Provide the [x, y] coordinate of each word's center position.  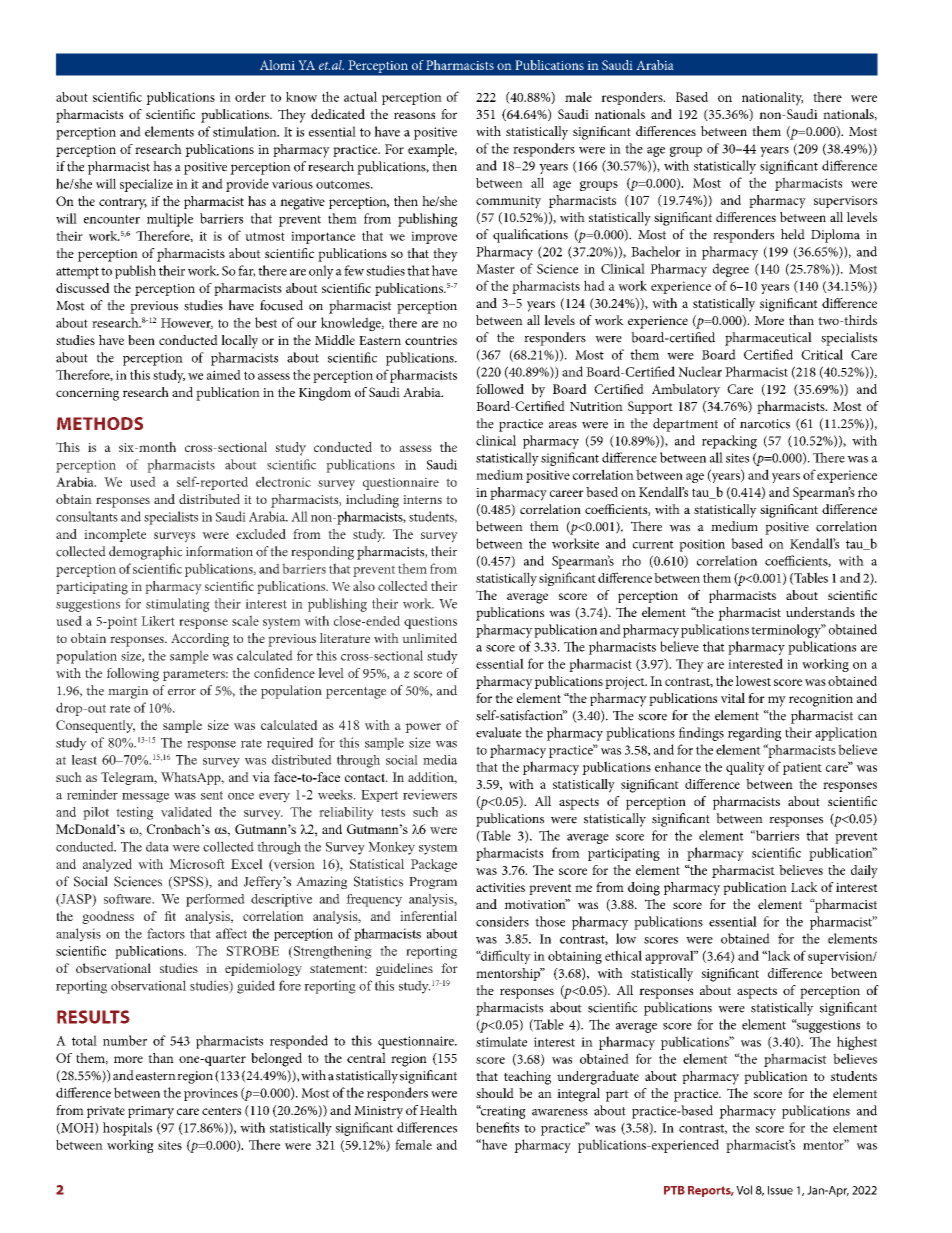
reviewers [430, 794]
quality [745, 768]
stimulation [246, 131]
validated [186, 812]
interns [422, 499]
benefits [497, 1127]
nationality [772, 99]
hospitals [127, 1129]
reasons [414, 115]
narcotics [765, 424]
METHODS [100, 423]
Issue [780, 1190]
